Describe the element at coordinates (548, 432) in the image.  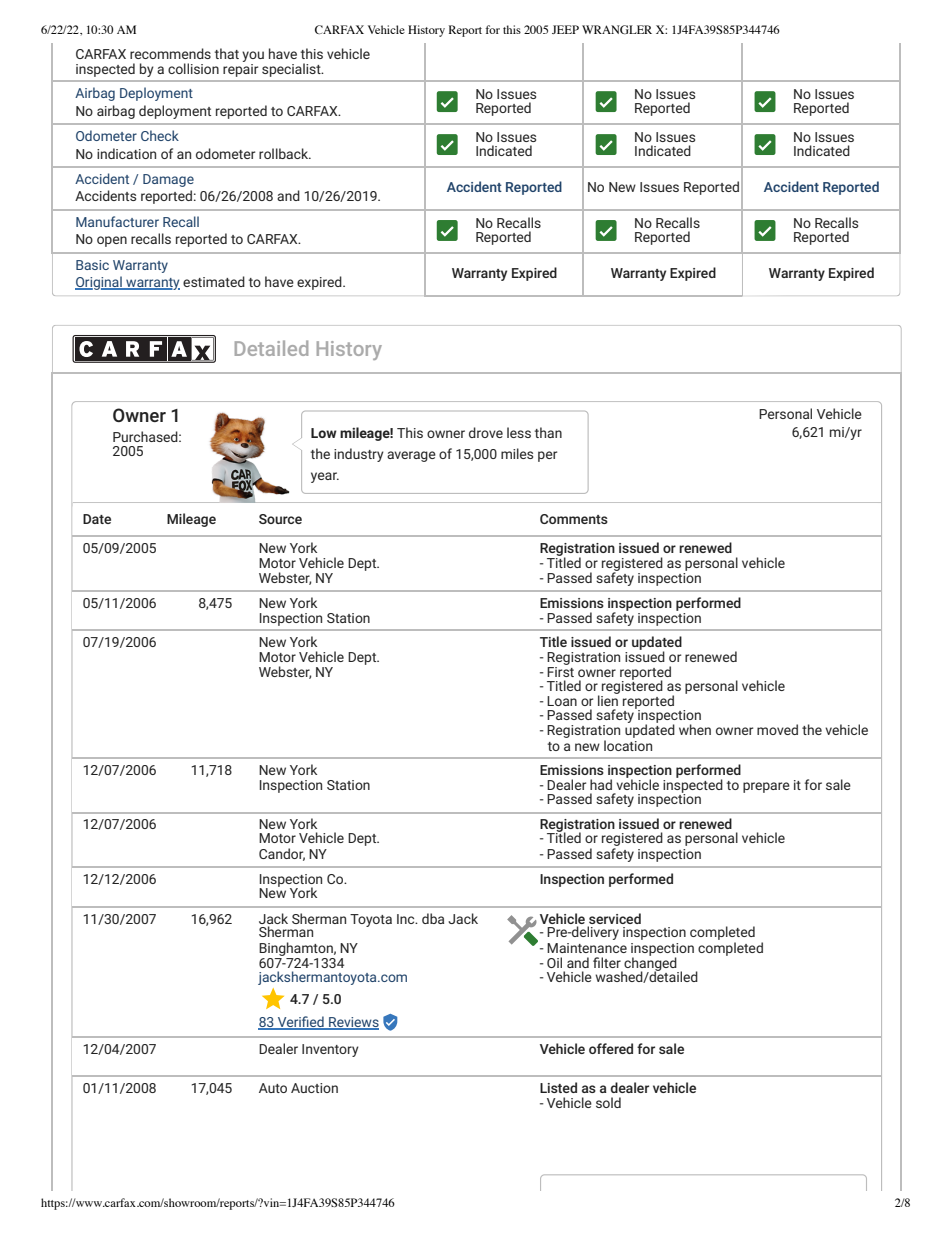
I see `than` at that location.
